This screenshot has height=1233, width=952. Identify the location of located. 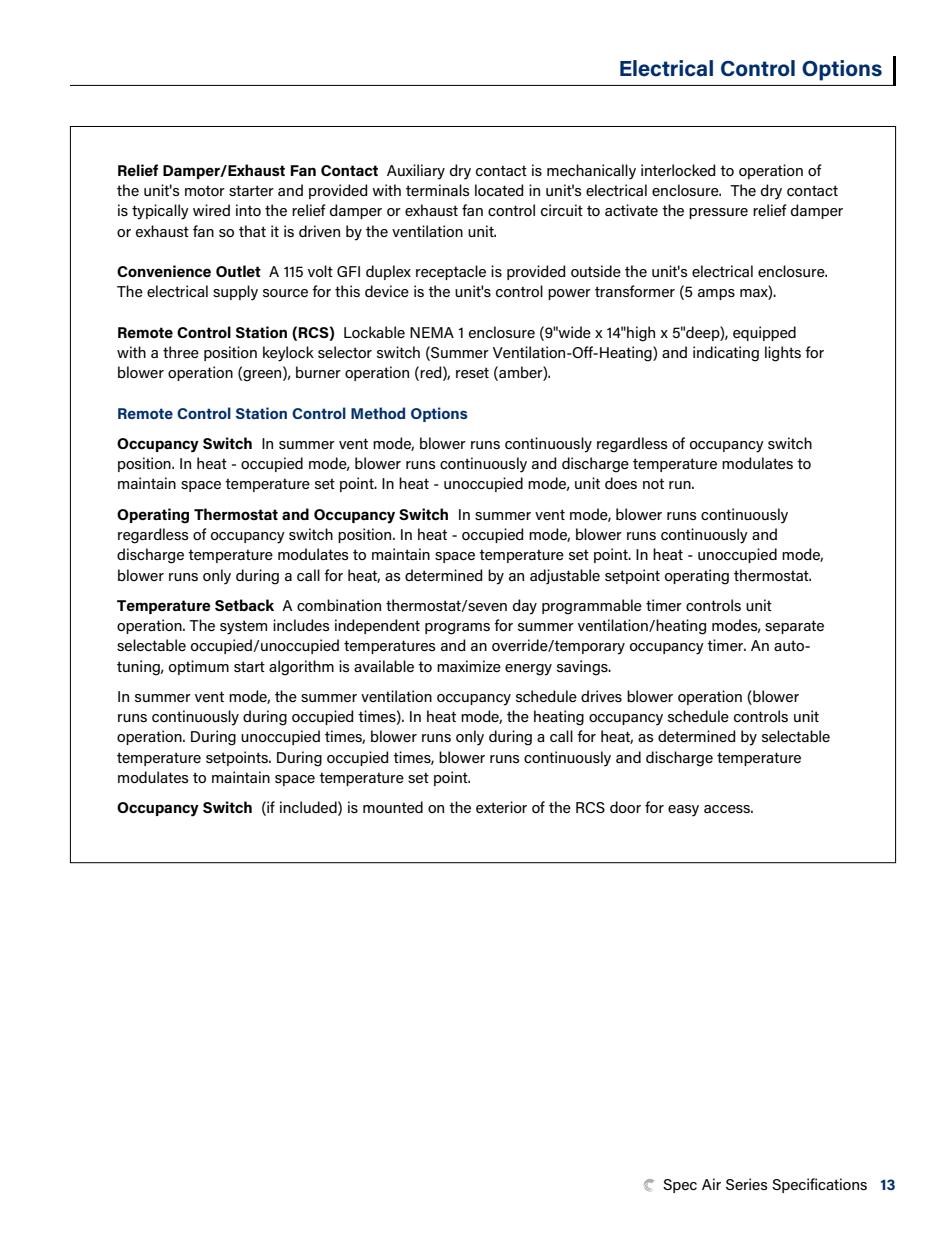
(499, 190).
